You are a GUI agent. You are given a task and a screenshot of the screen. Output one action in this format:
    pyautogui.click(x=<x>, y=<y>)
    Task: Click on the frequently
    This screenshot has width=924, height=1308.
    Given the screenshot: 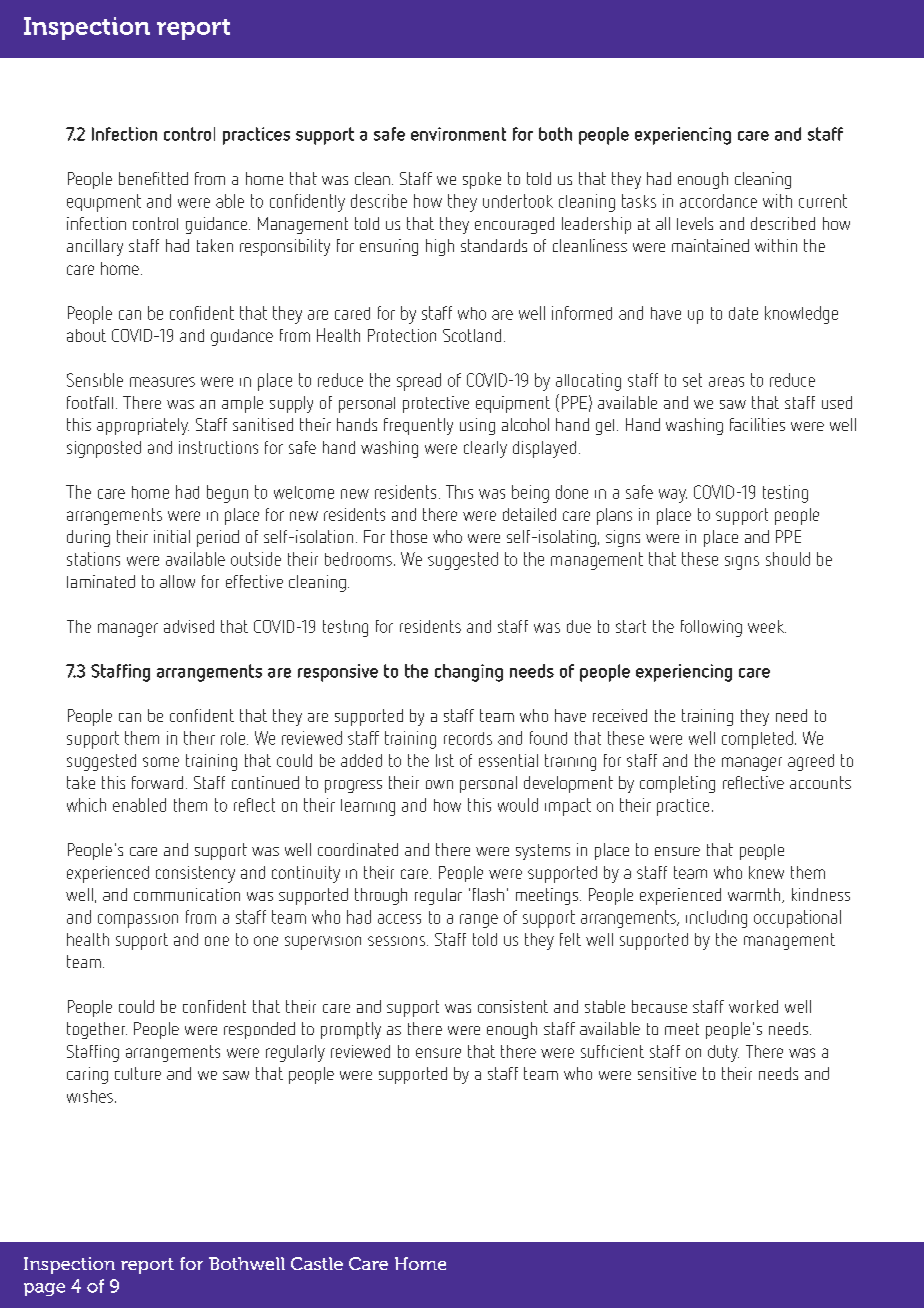 What is the action you would take?
    pyautogui.click(x=418, y=426)
